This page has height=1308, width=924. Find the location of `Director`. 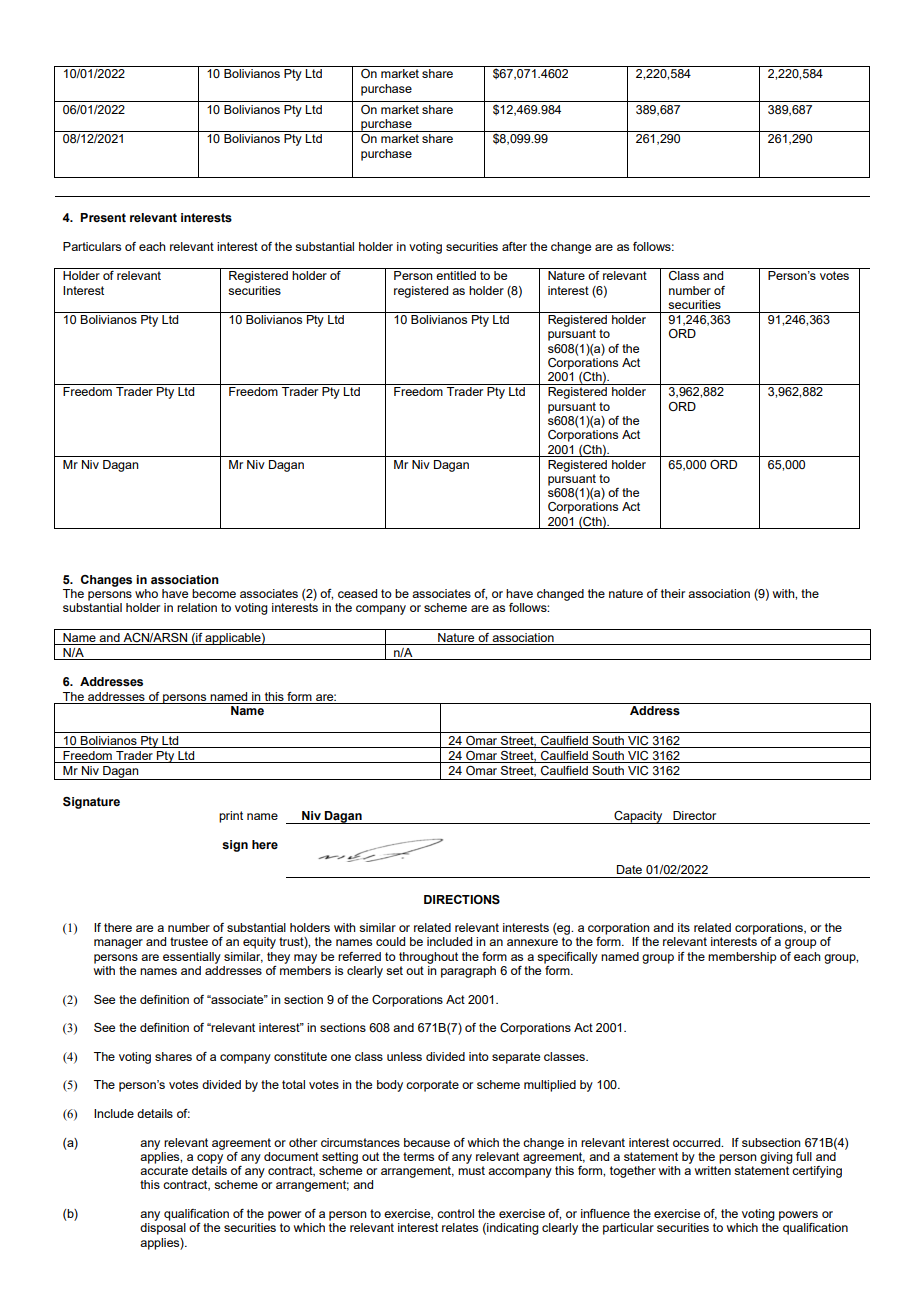

Director is located at coordinates (694, 815).
